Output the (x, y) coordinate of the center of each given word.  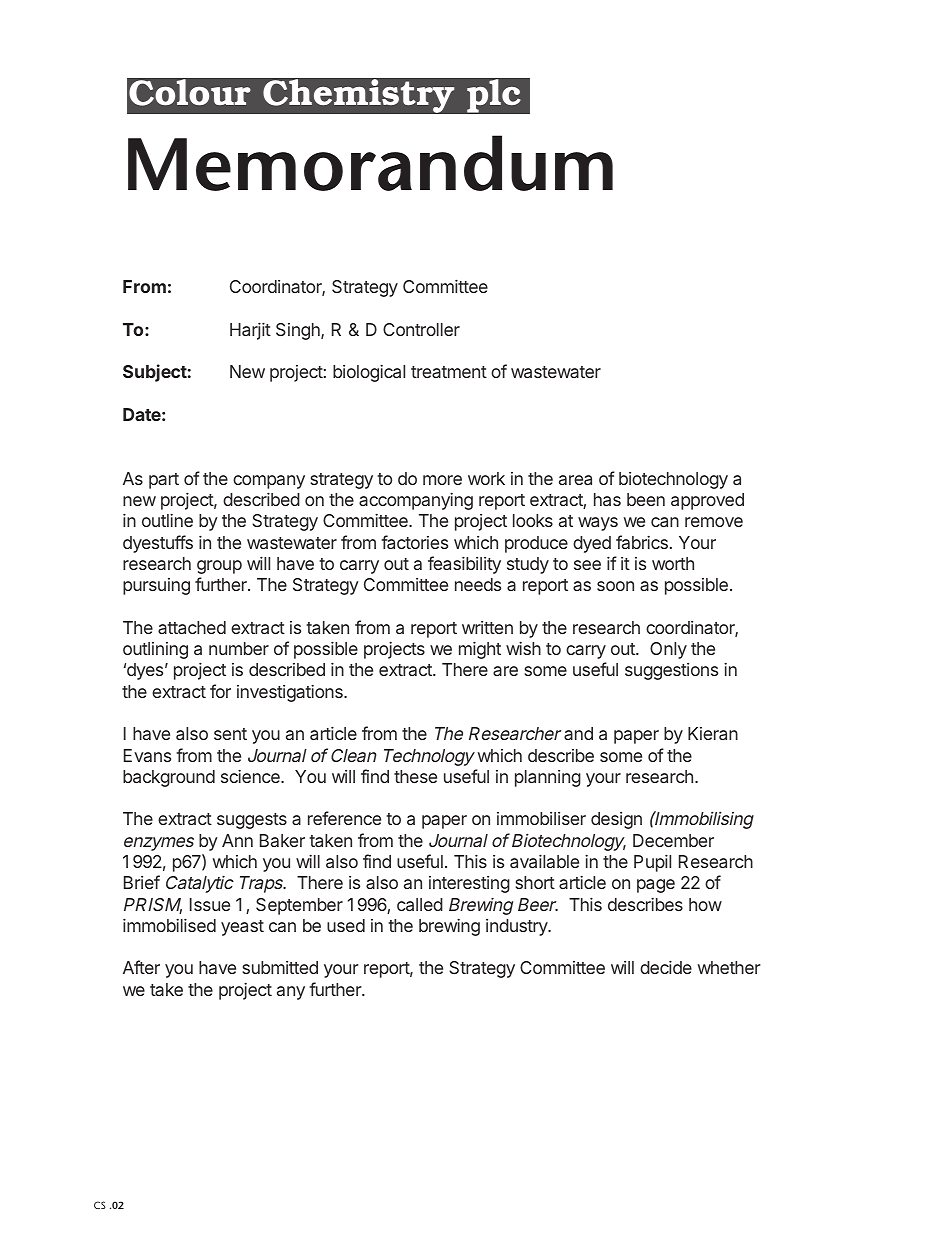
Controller (421, 329)
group (219, 567)
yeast (242, 928)
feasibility (464, 565)
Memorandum (370, 163)
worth (673, 563)
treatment (449, 372)
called (420, 904)
